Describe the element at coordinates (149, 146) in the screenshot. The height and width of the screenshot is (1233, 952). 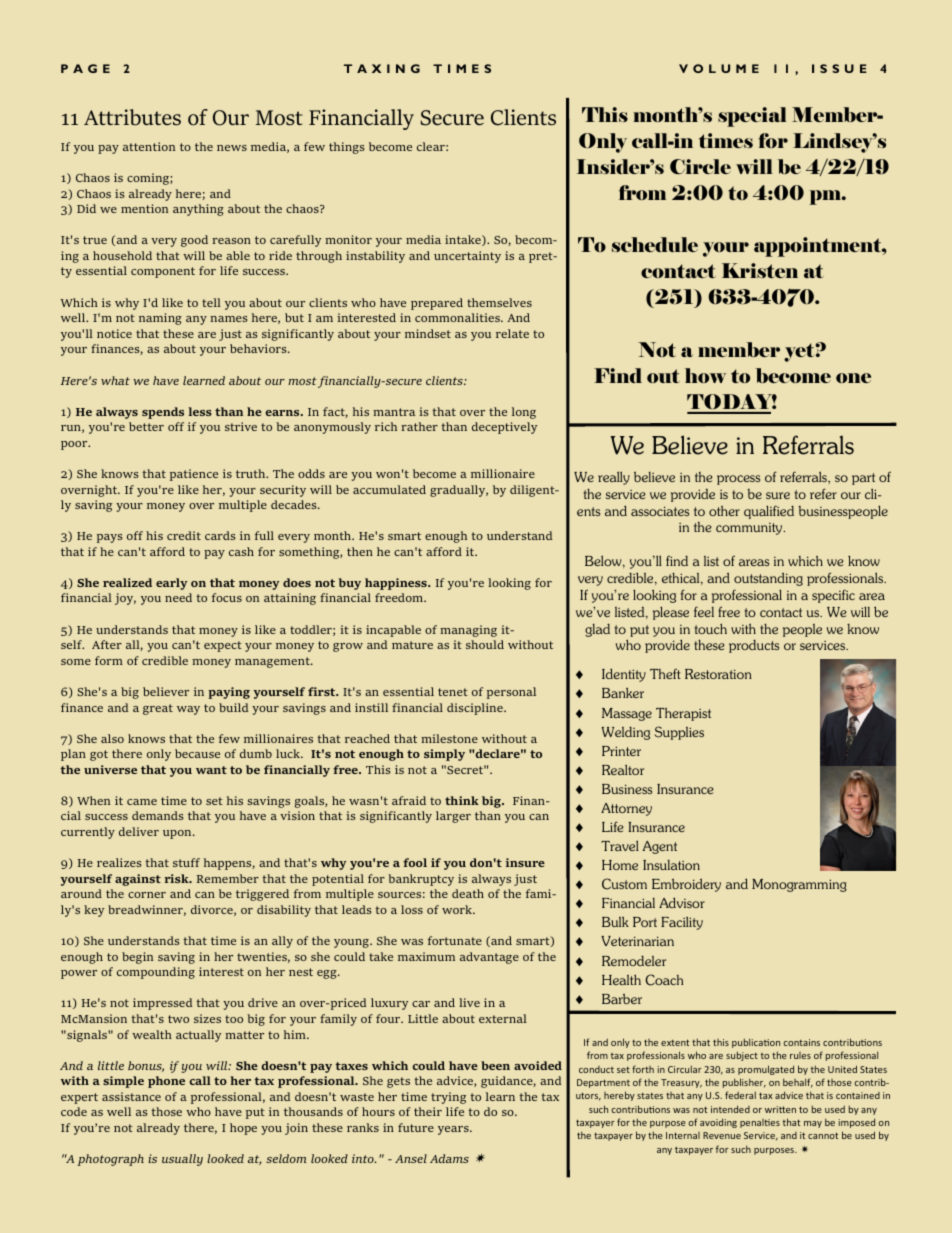
I see `attention` at that location.
